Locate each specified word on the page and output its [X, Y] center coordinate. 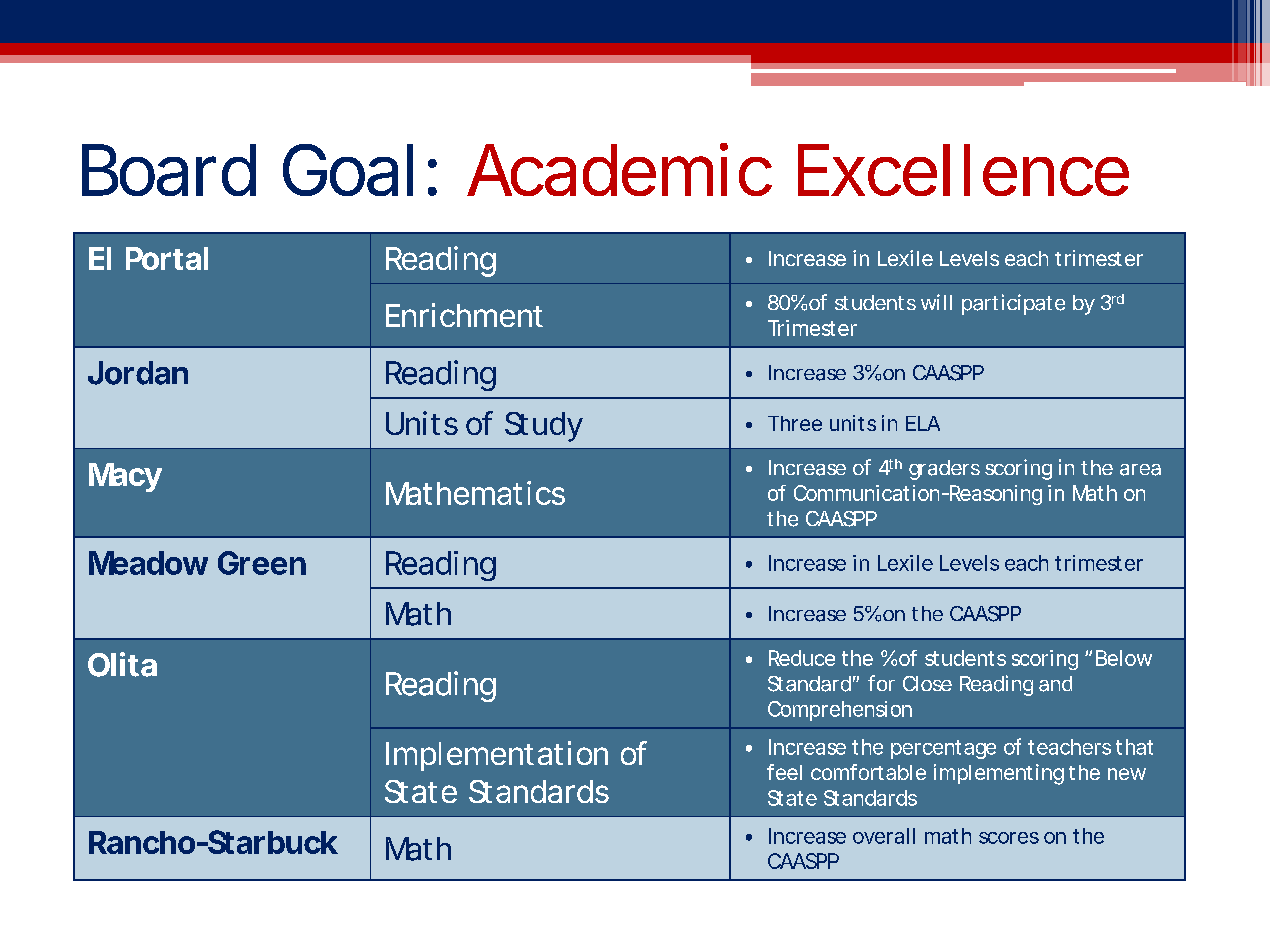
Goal [348, 170]
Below [1124, 658]
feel [784, 772]
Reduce [802, 658]
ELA [923, 423]
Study [544, 427]
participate [1013, 304]
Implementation [497, 756]
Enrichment [464, 315]
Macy [125, 477]
